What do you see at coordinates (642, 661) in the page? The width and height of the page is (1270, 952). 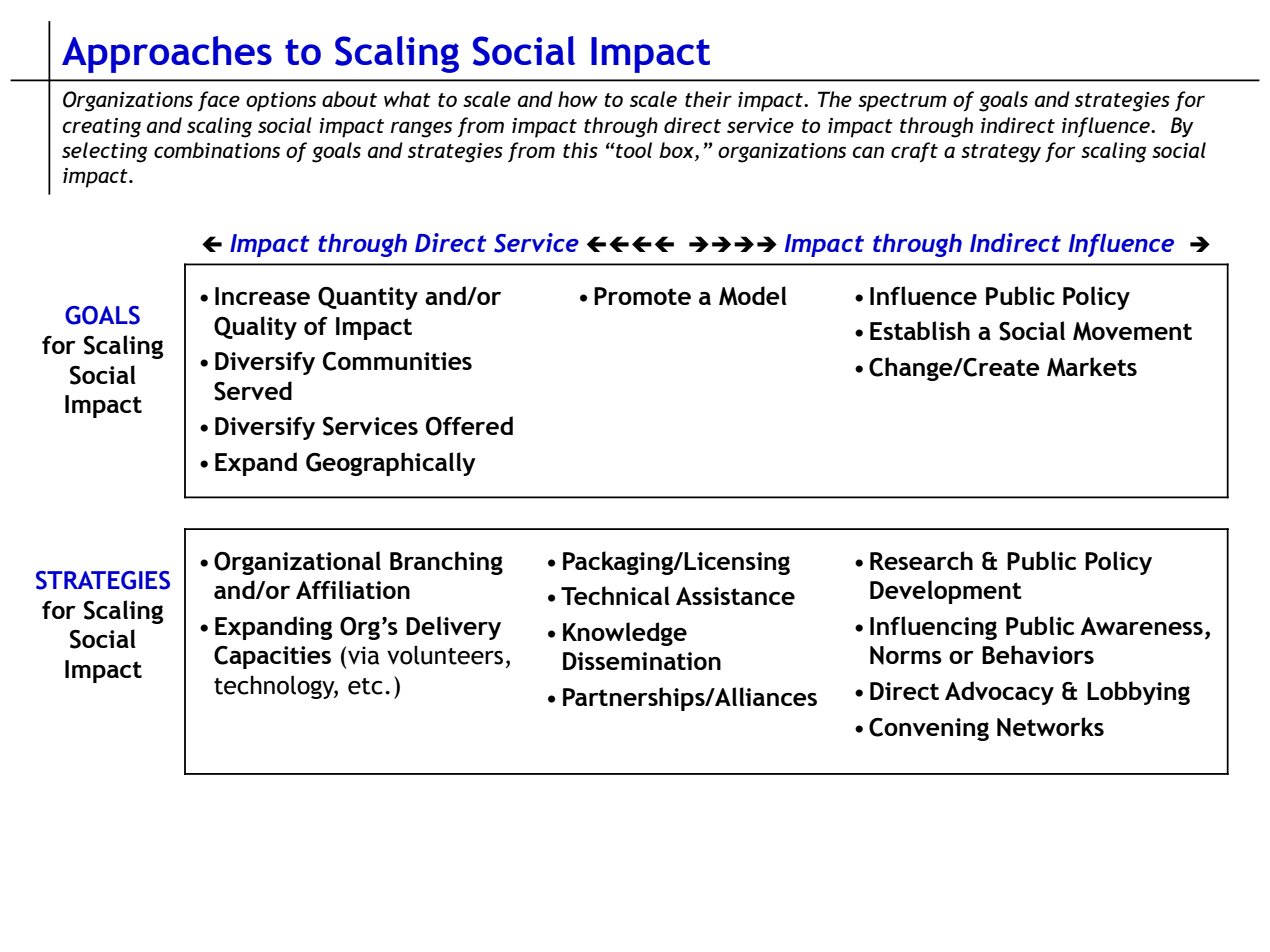 I see `Dissemination` at bounding box center [642, 661].
